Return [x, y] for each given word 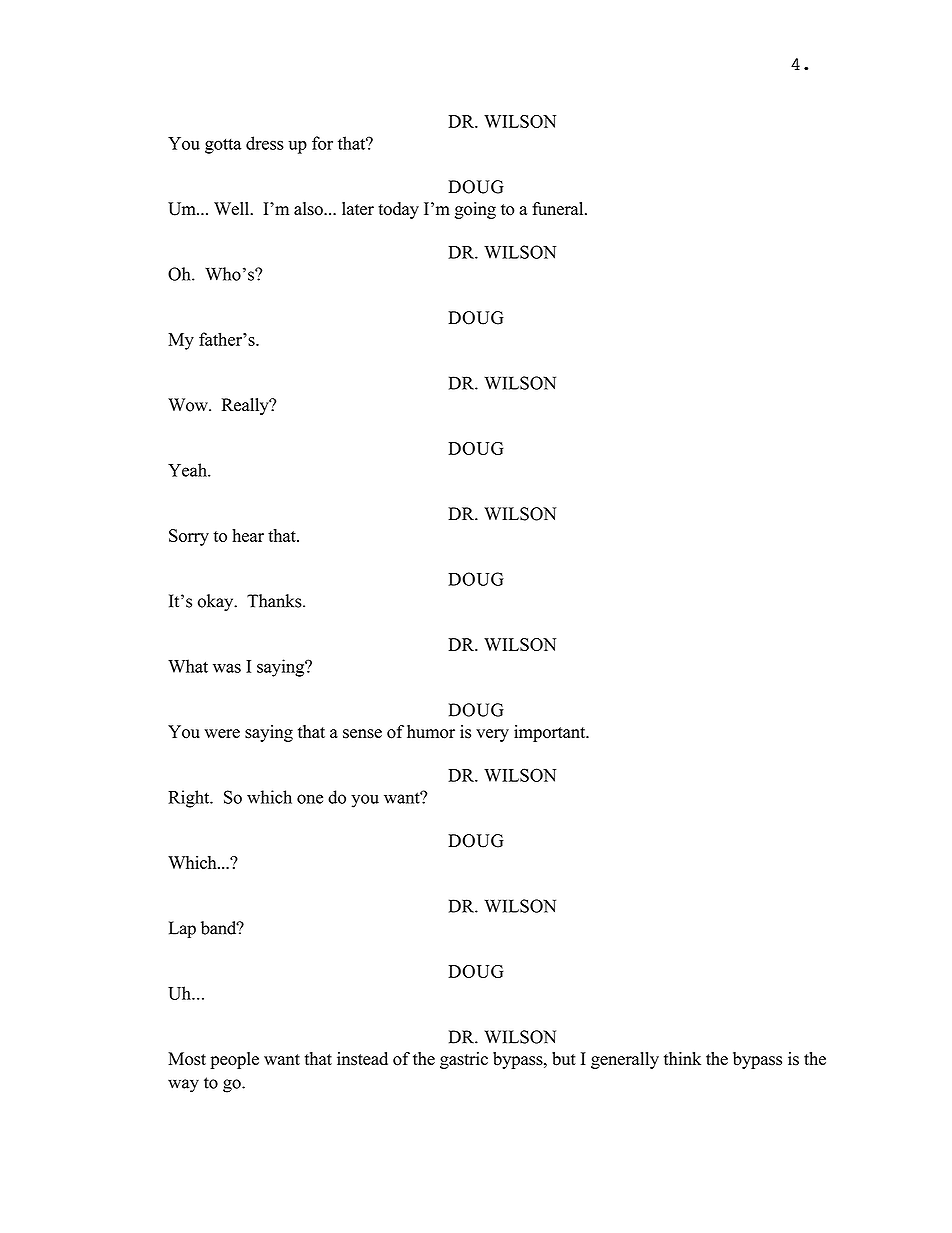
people [234, 1060]
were [222, 733]
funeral [559, 208]
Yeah [188, 470]
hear [248, 535]
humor [431, 732]
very [492, 735]
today [398, 210]
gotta [223, 146]
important [551, 733]
